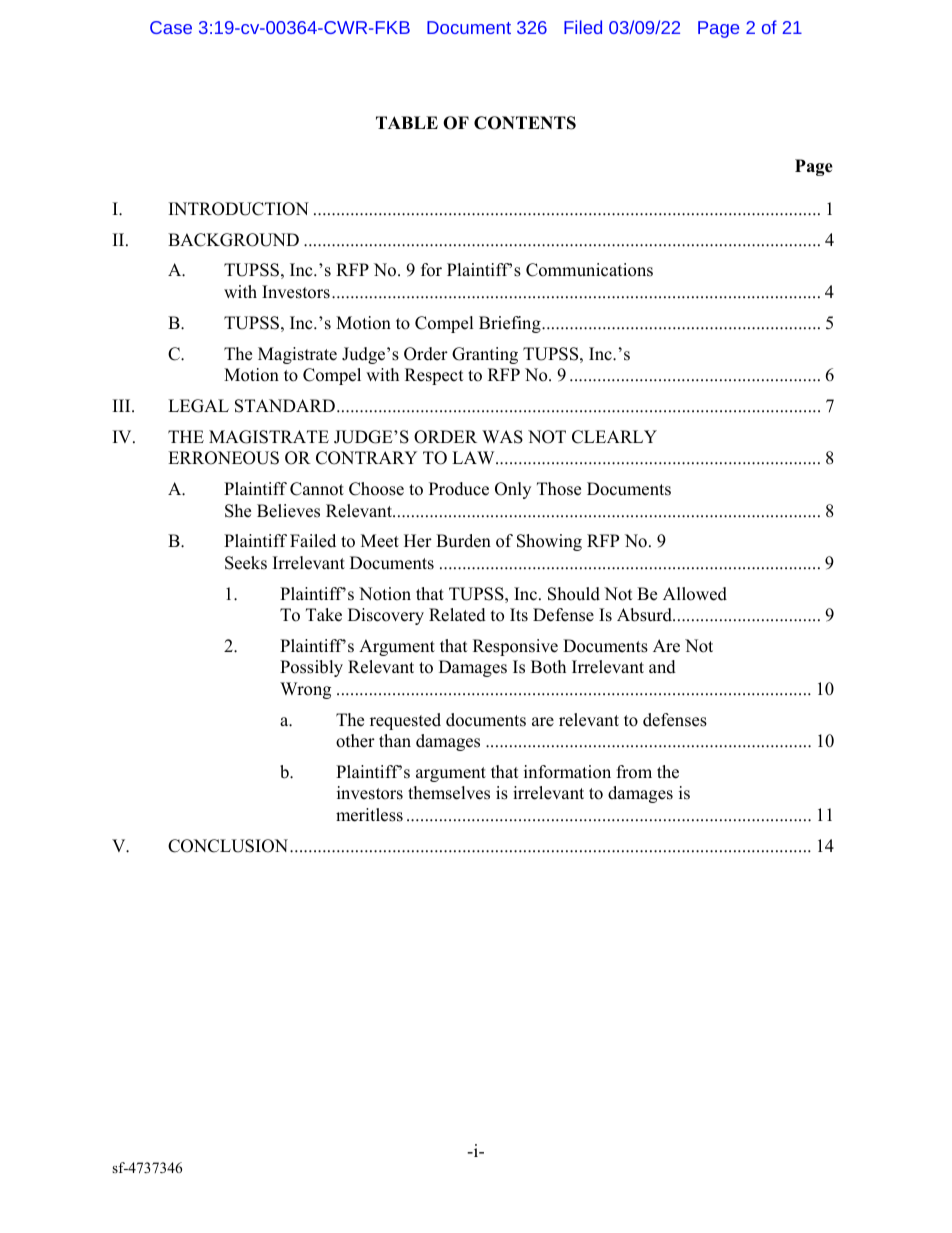 This document has width=952, height=1233. I want to click on CONCLUSION, so click(229, 846).
